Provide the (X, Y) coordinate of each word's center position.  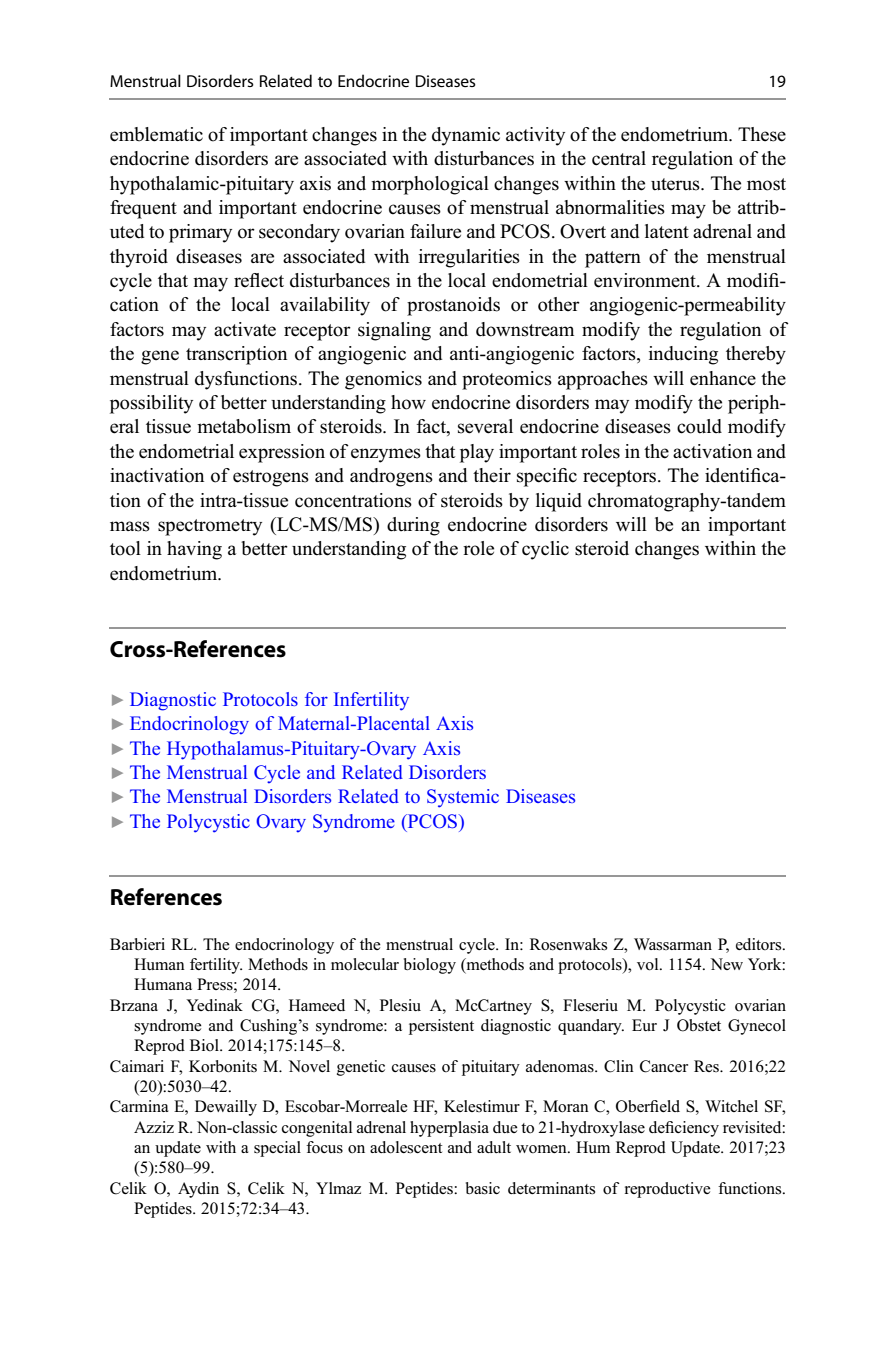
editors (760, 944)
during (413, 526)
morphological (430, 185)
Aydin (198, 1190)
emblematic (156, 134)
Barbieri (137, 944)
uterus (676, 184)
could (699, 426)
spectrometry (210, 527)
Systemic (463, 798)
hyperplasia (449, 1129)
